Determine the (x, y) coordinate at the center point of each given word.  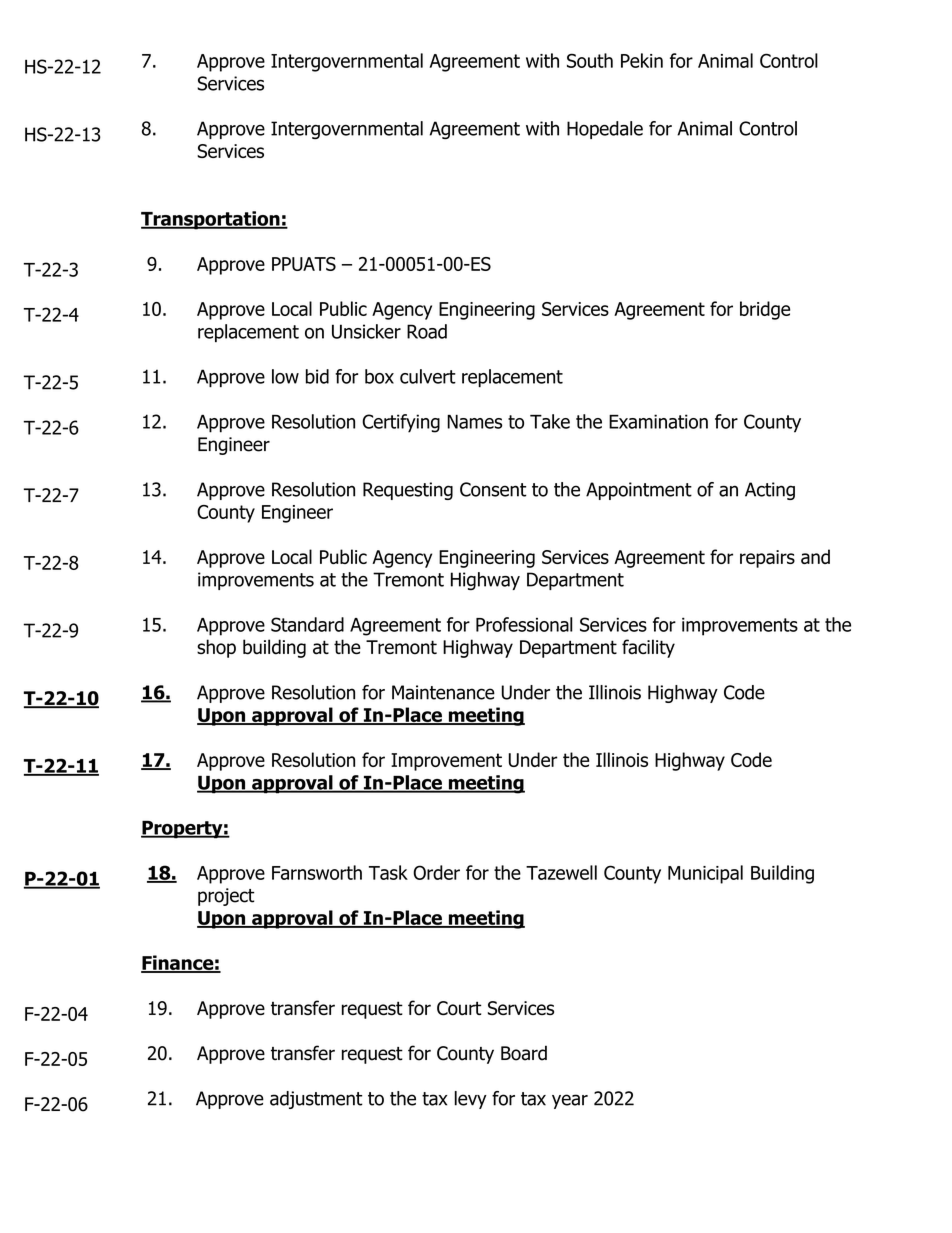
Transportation (211, 220)
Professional (524, 624)
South (590, 60)
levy (471, 1100)
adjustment (316, 1100)
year (570, 1101)
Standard (307, 624)
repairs (767, 559)
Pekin (642, 60)
